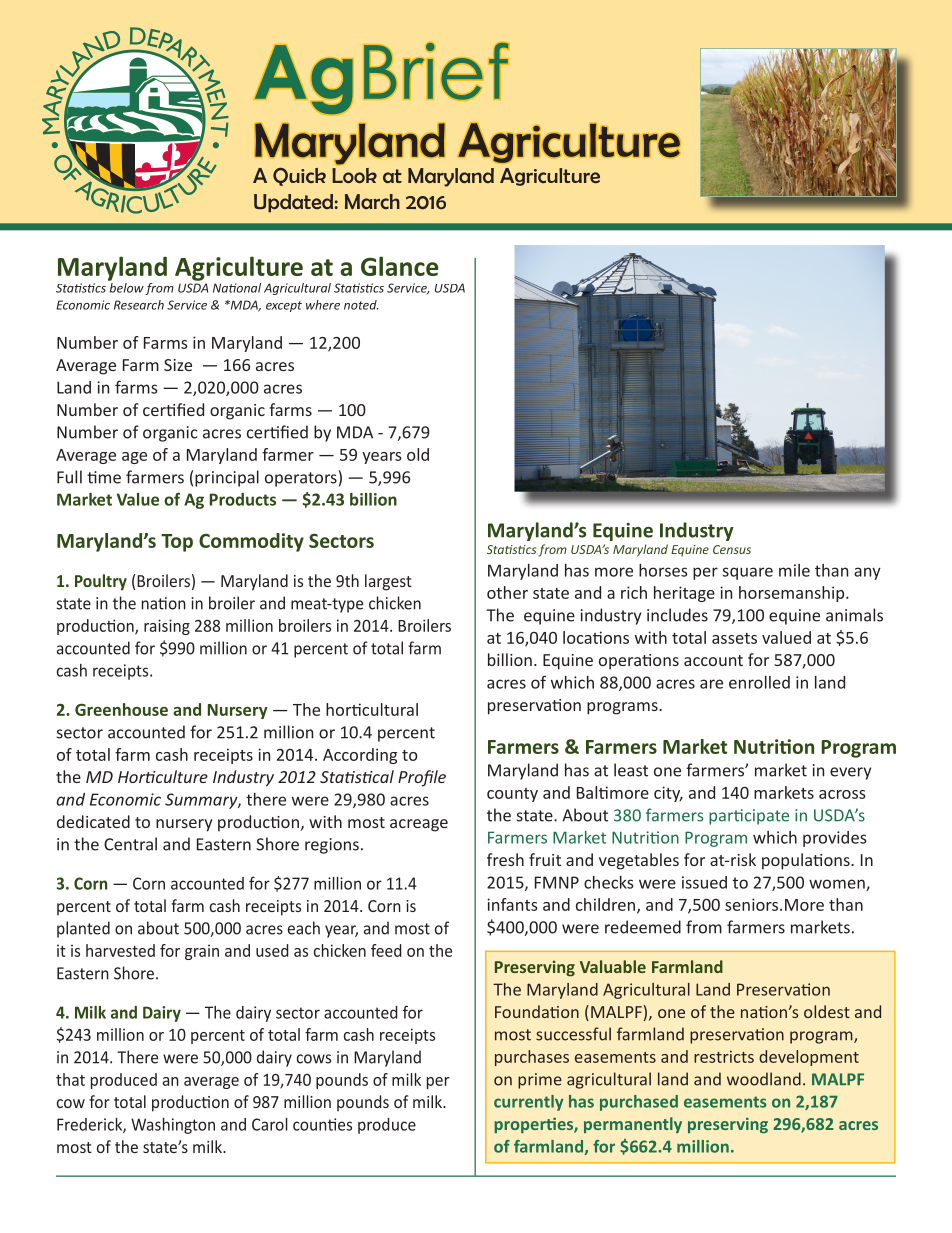 Image resolution: width=952 pixels, height=1233 pixels. Describe the element at coordinates (507, 592) in the document. I see `other` at that location.
